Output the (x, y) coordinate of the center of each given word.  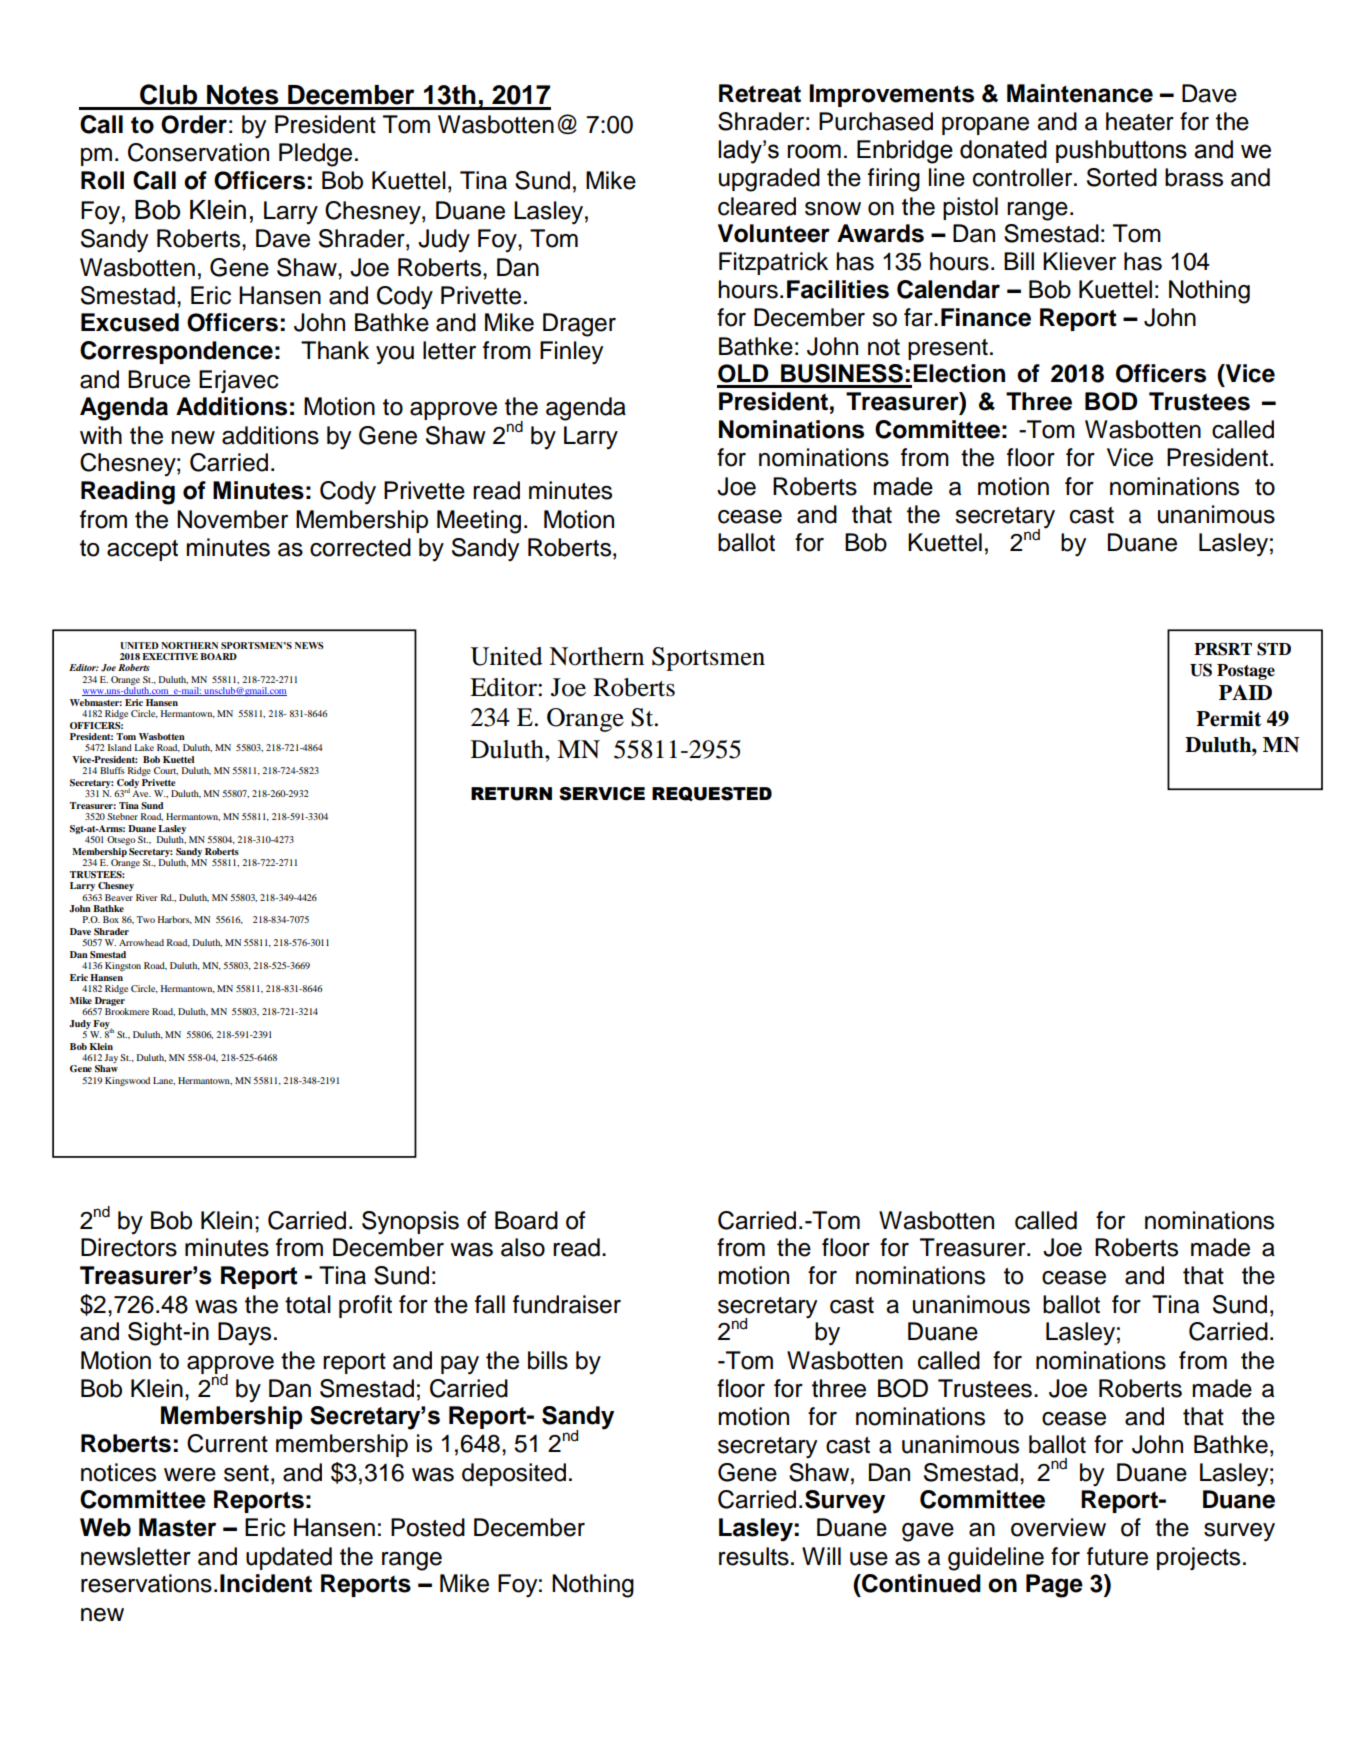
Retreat (760, 93)
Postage (1246, 672)
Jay (111, 1058)
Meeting (479, 522)
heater (1140, 121)
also (523, 1247)
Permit (1228, 719)
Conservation (198, 152)
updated (289, 1558)
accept (142, 550)
